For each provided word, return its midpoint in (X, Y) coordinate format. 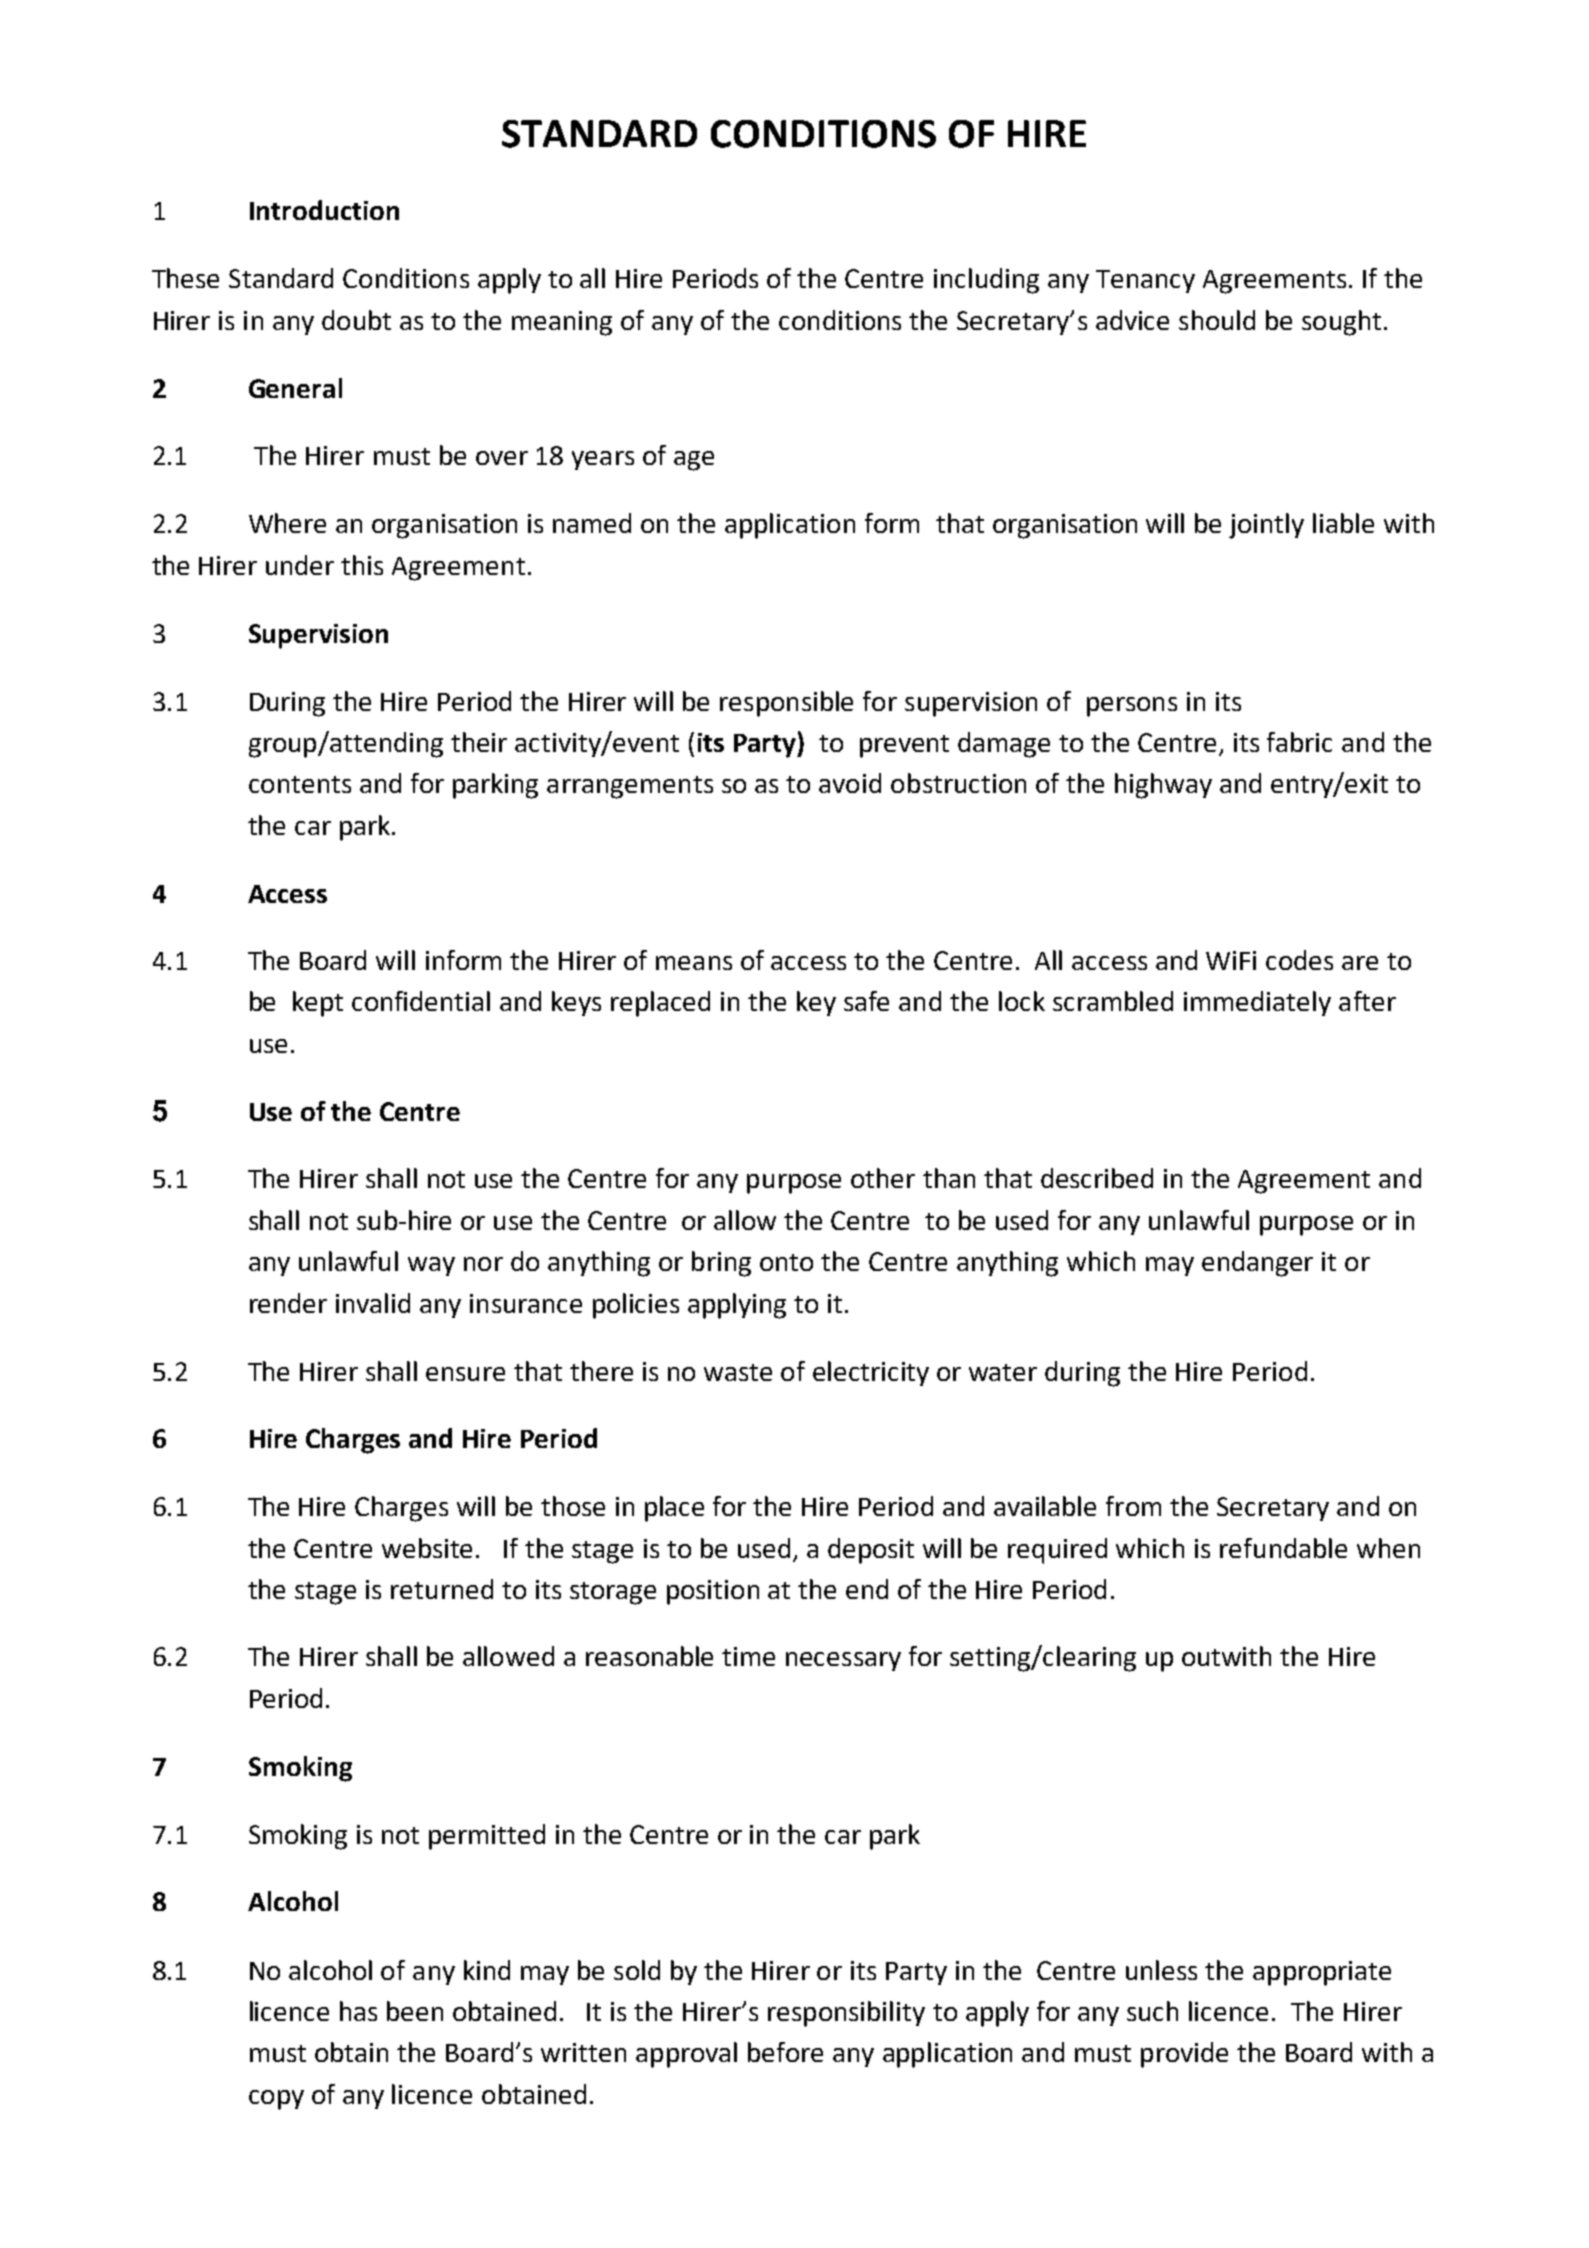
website (427, 1548)
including (986, 281)
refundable (1283, 1548)
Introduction (324, 210)
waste (738, 1372)
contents (300, 784)
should (1217, 320)
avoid (850, 783)
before (785, 2052)
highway (1163, 786)
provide (1184, 2055)
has (358, 2011)
